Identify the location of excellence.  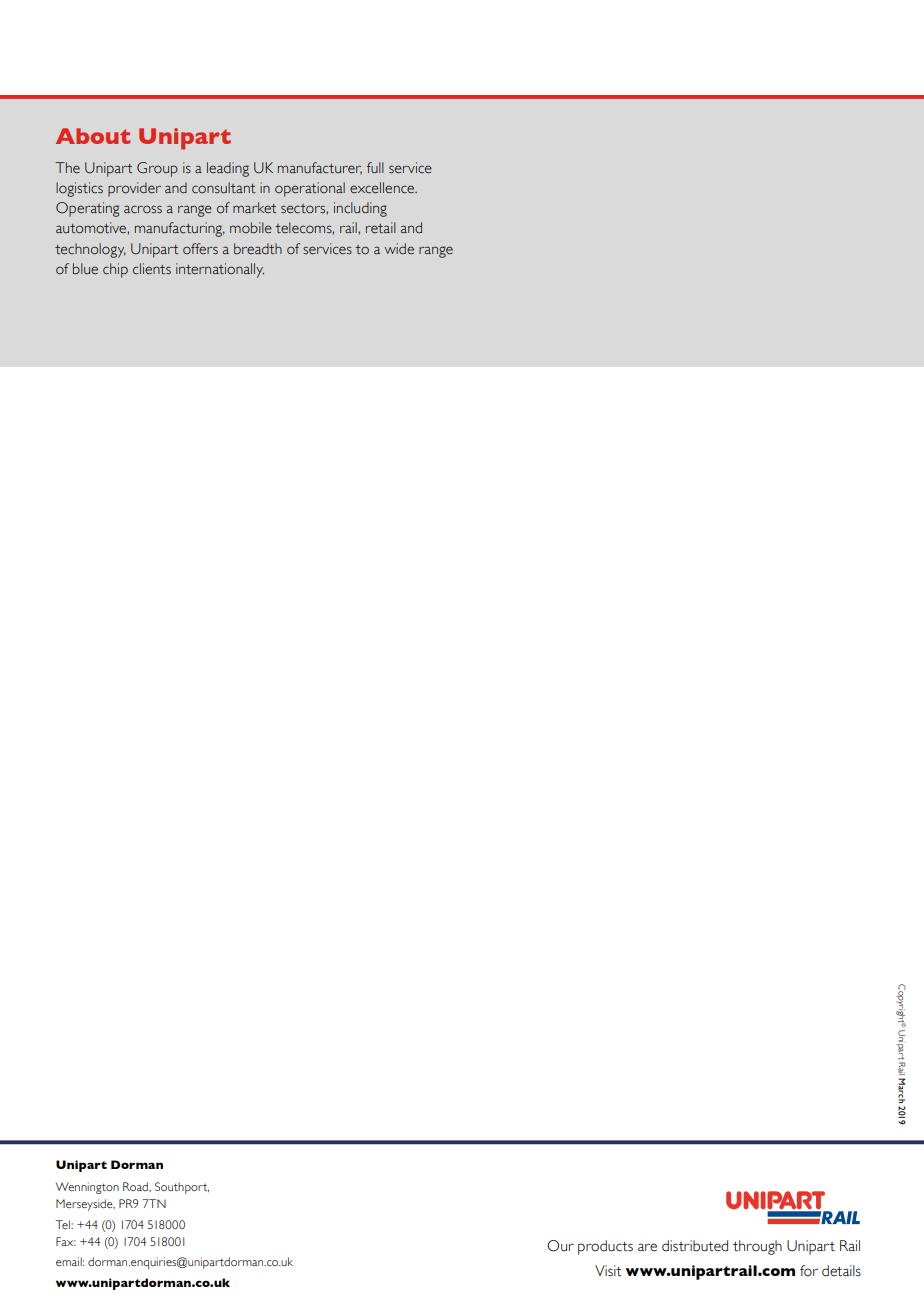
(383, 188).
